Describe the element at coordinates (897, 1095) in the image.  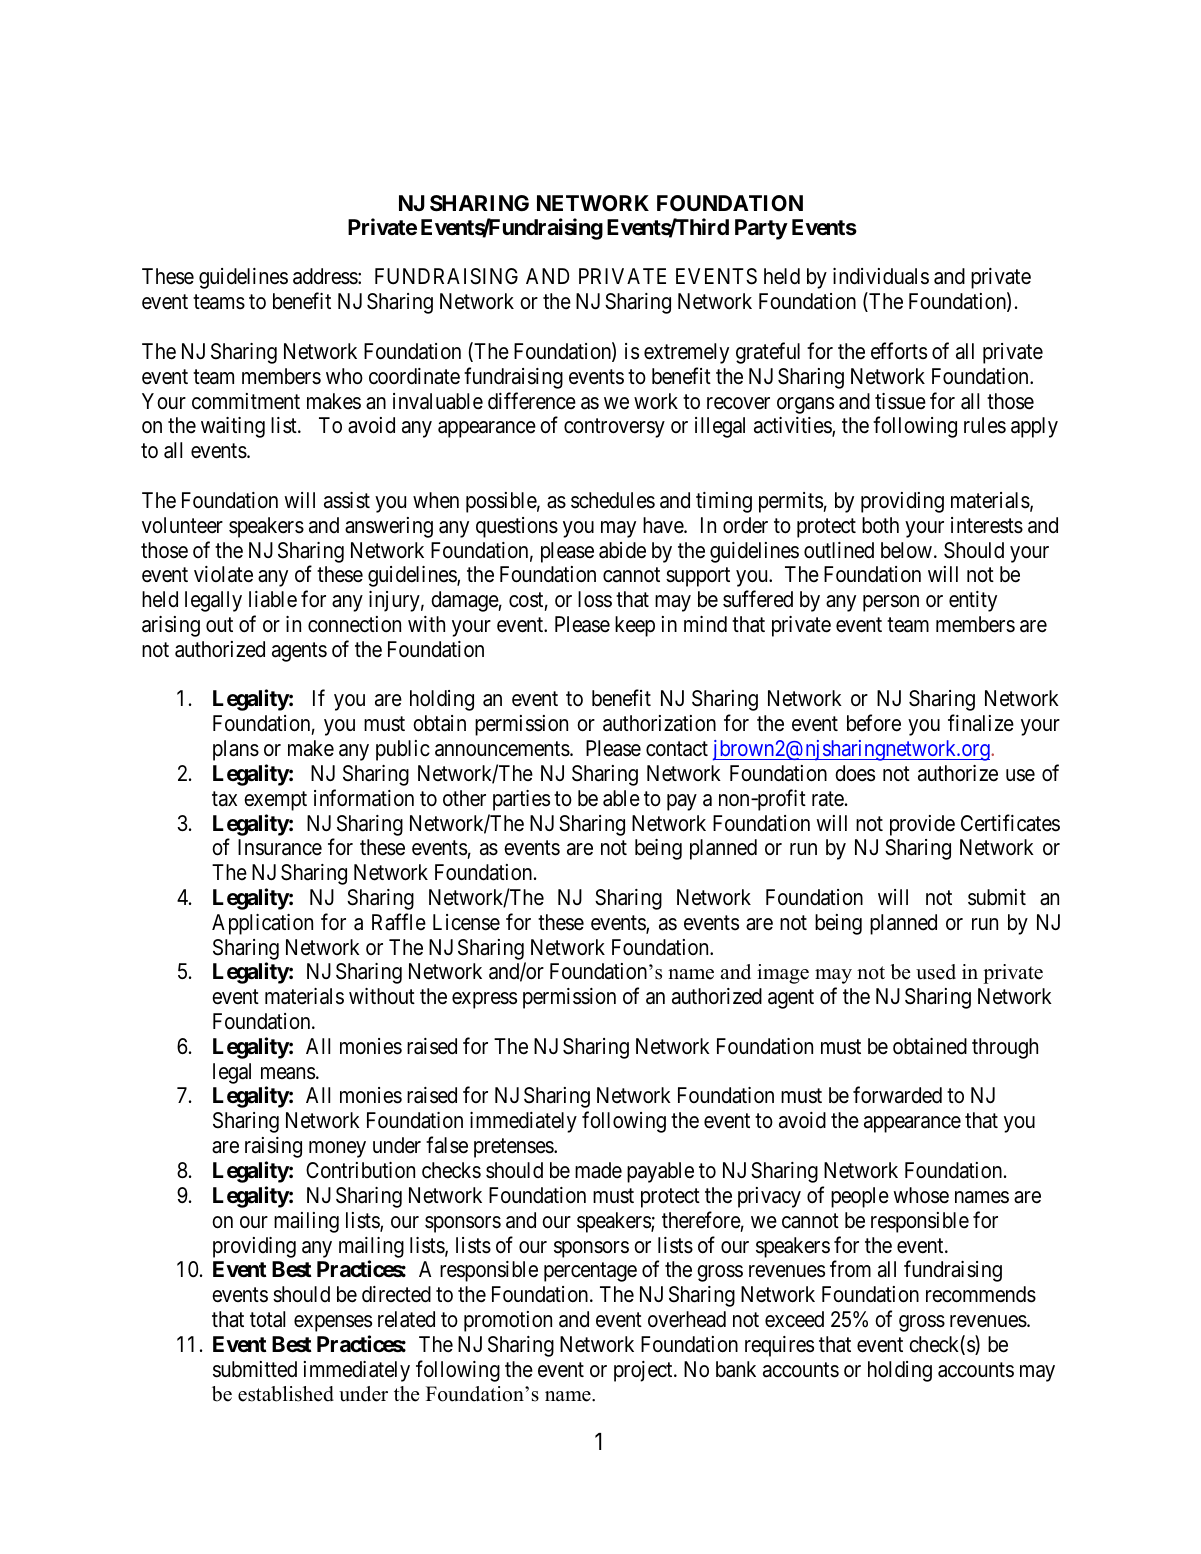
I see `forwarded` at that location.
